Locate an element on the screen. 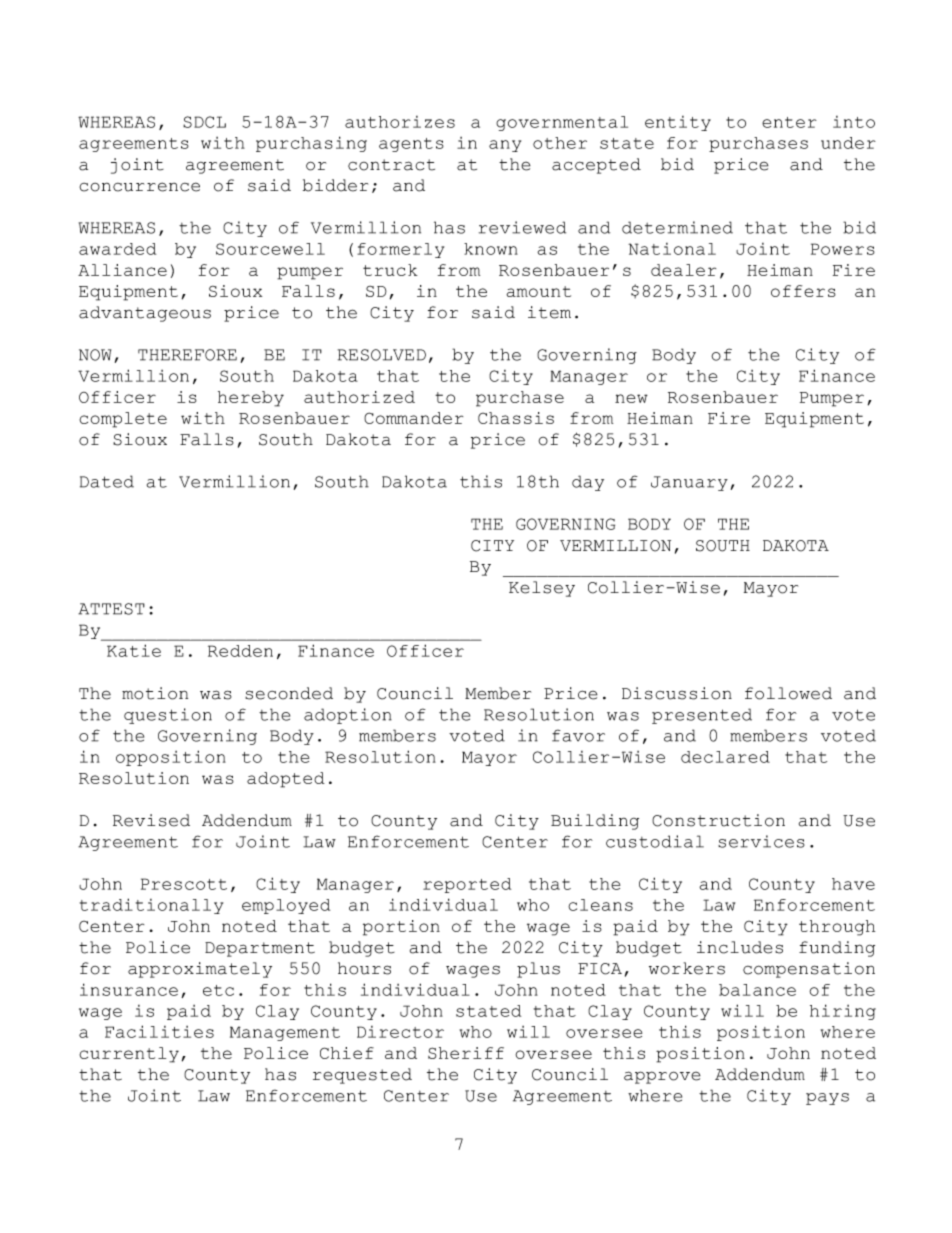 The height and width of the screenshot is (1233, 952). Sheriff is located at coordinates (466, 1053).
